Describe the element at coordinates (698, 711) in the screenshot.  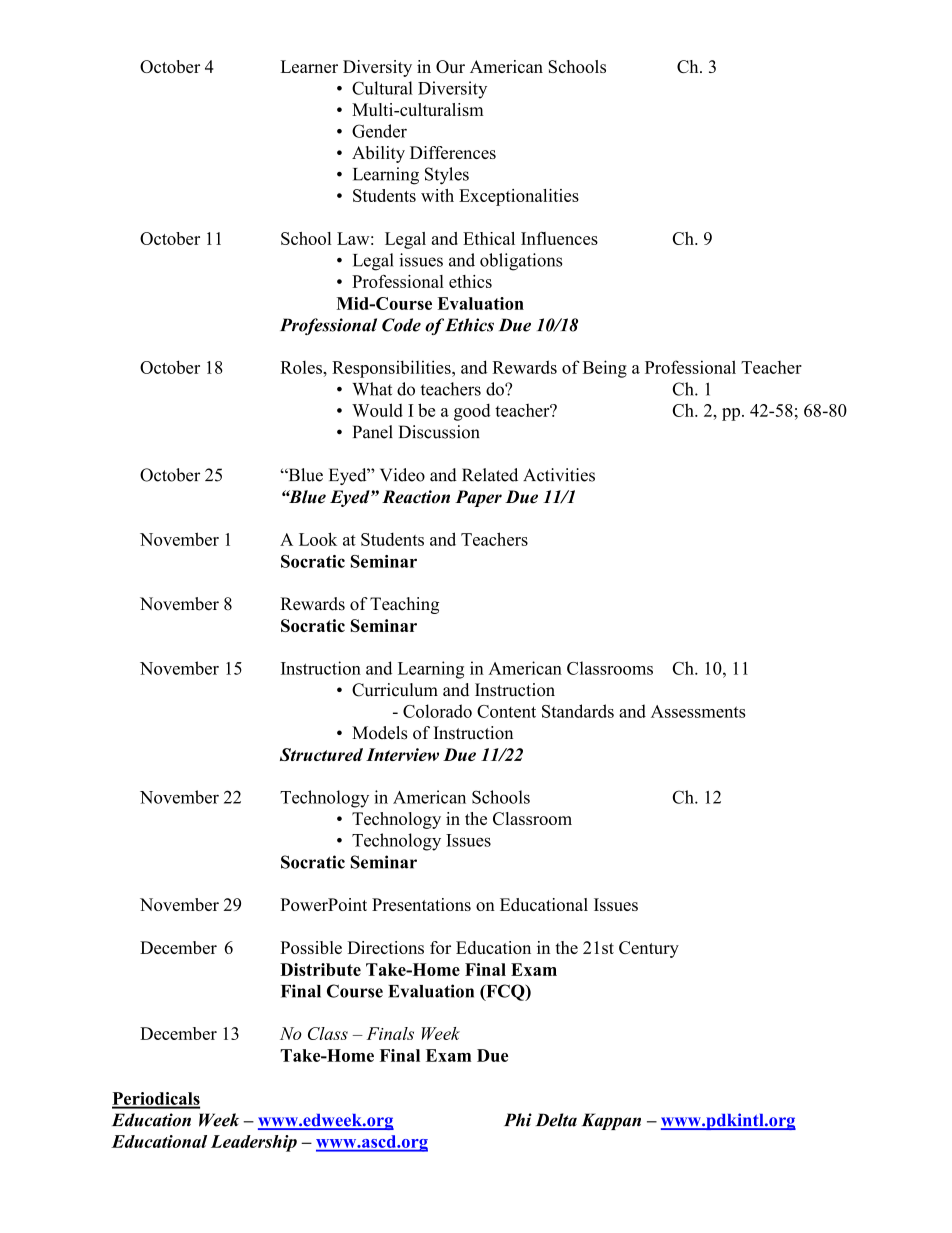
I see `Assessments` at that location.
